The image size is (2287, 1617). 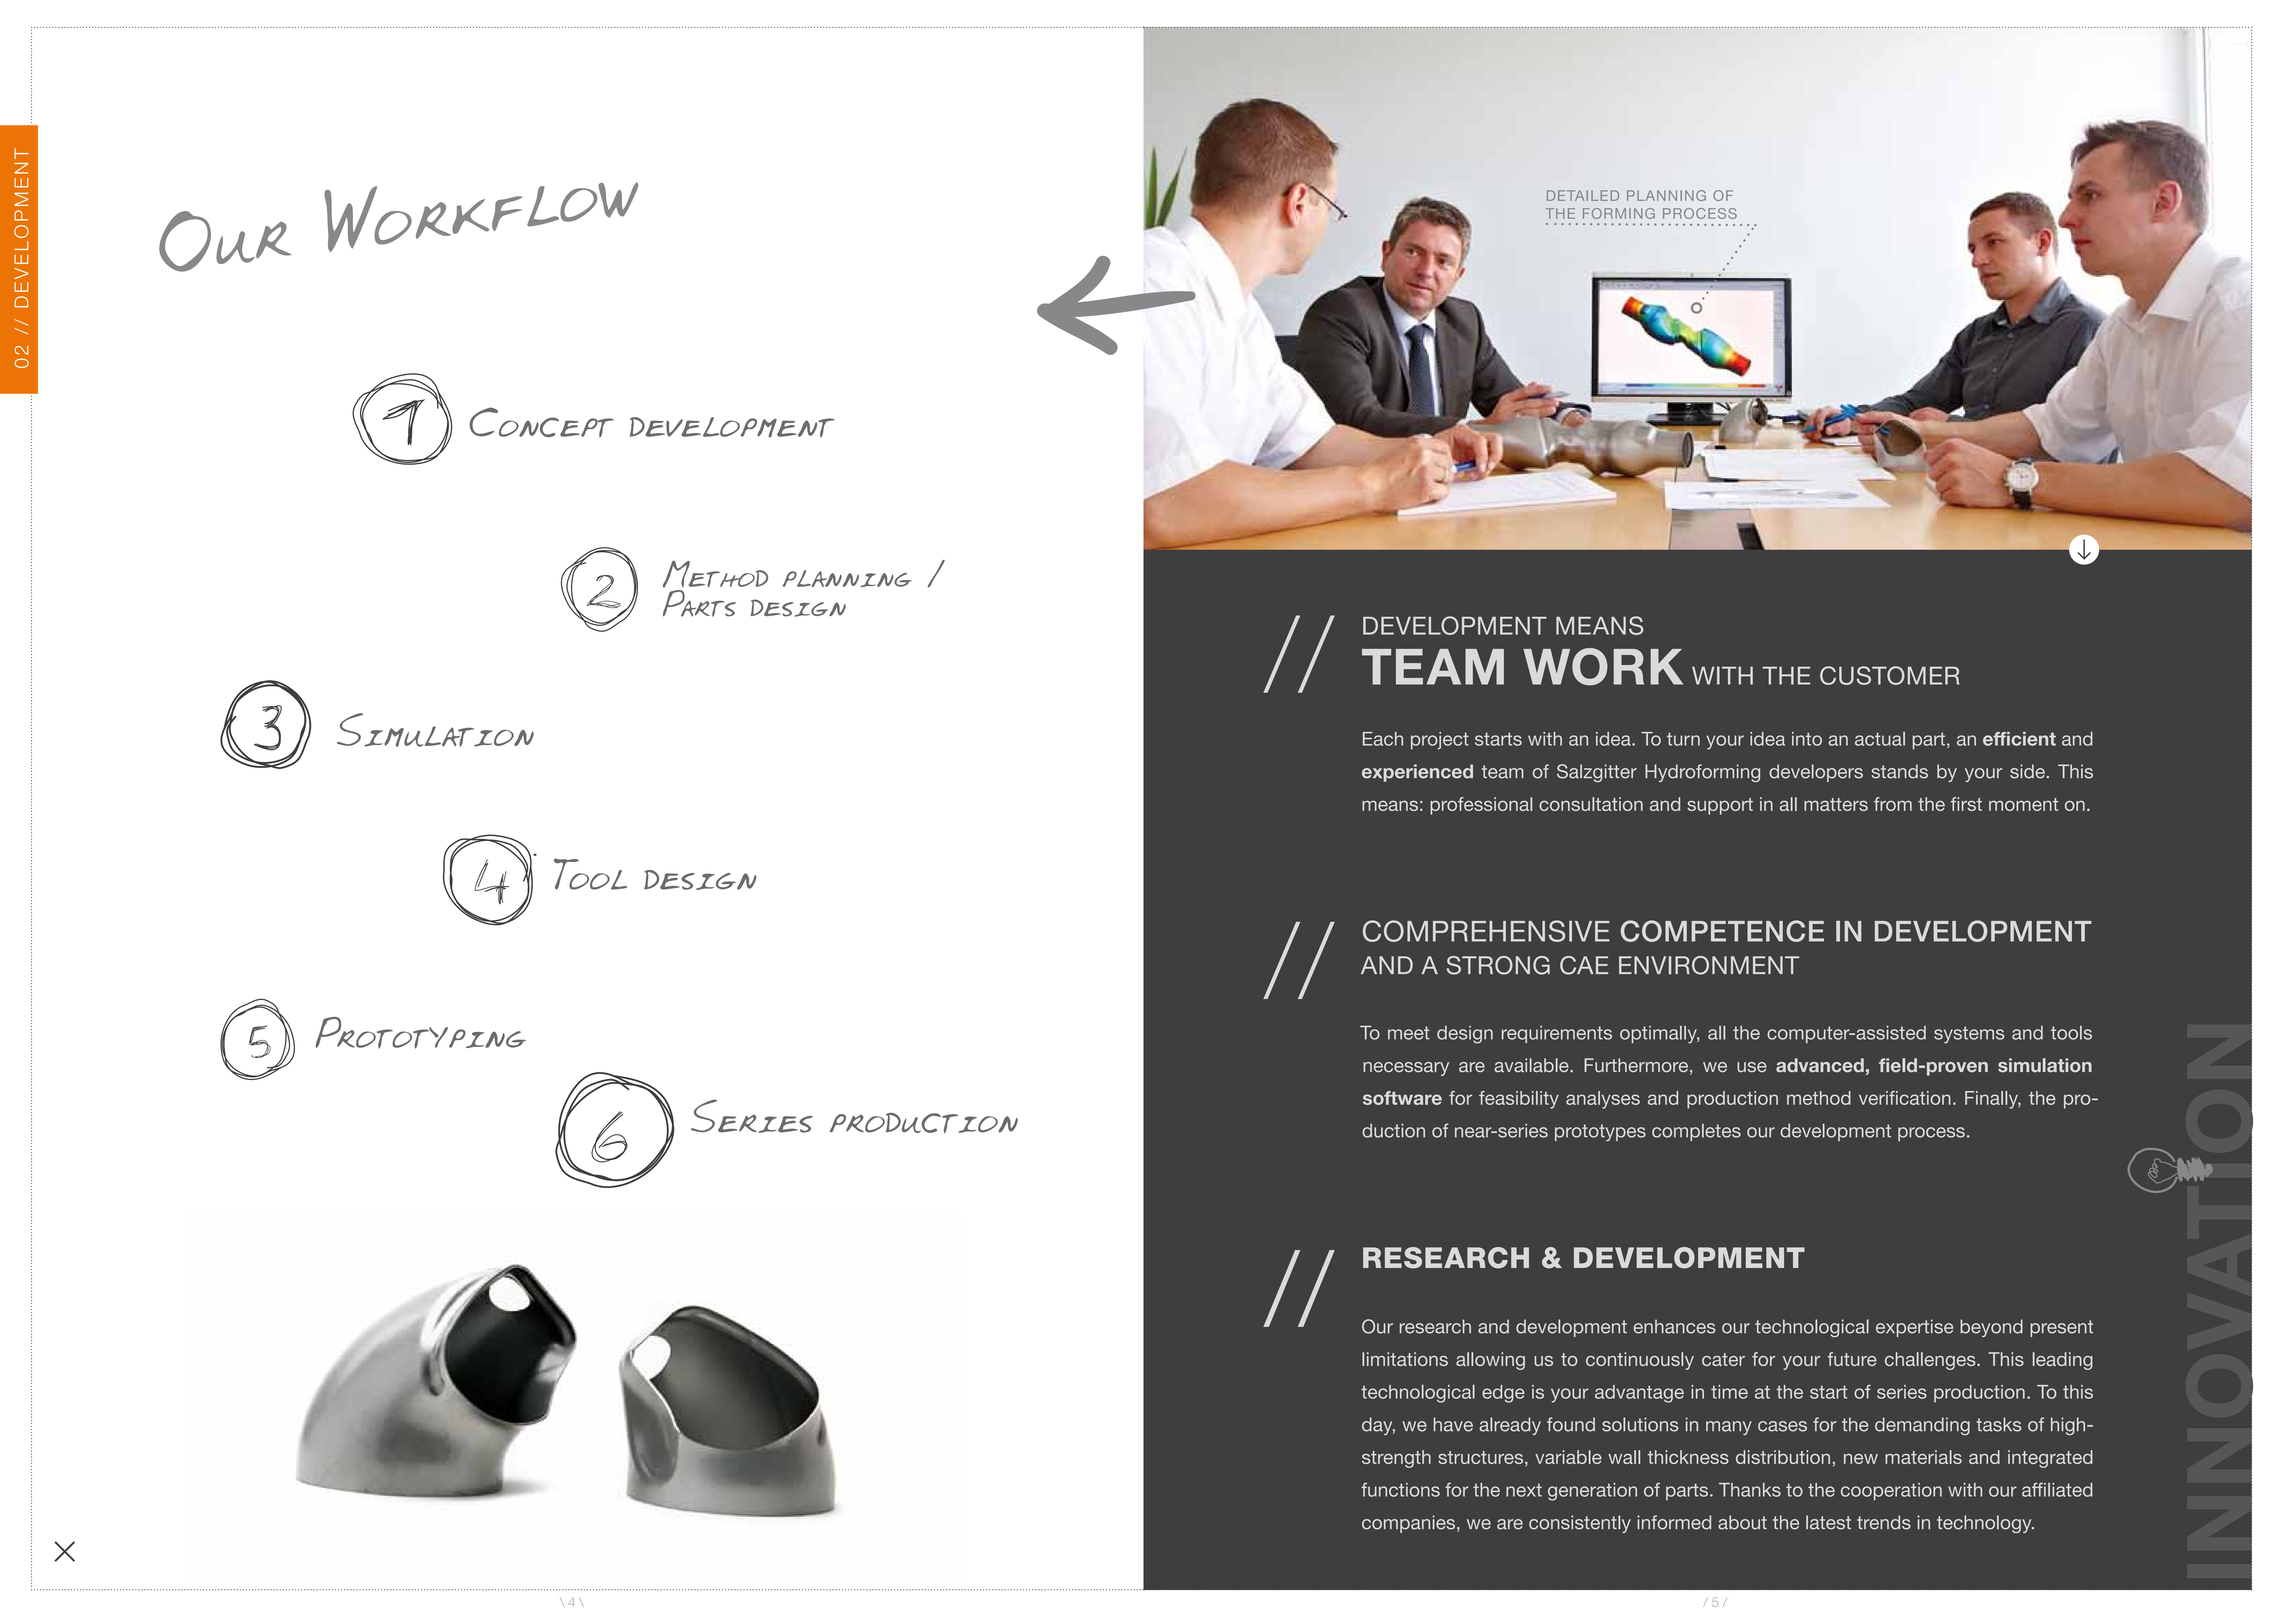 I want to click on functions, so click(x=1400, y=1489).
